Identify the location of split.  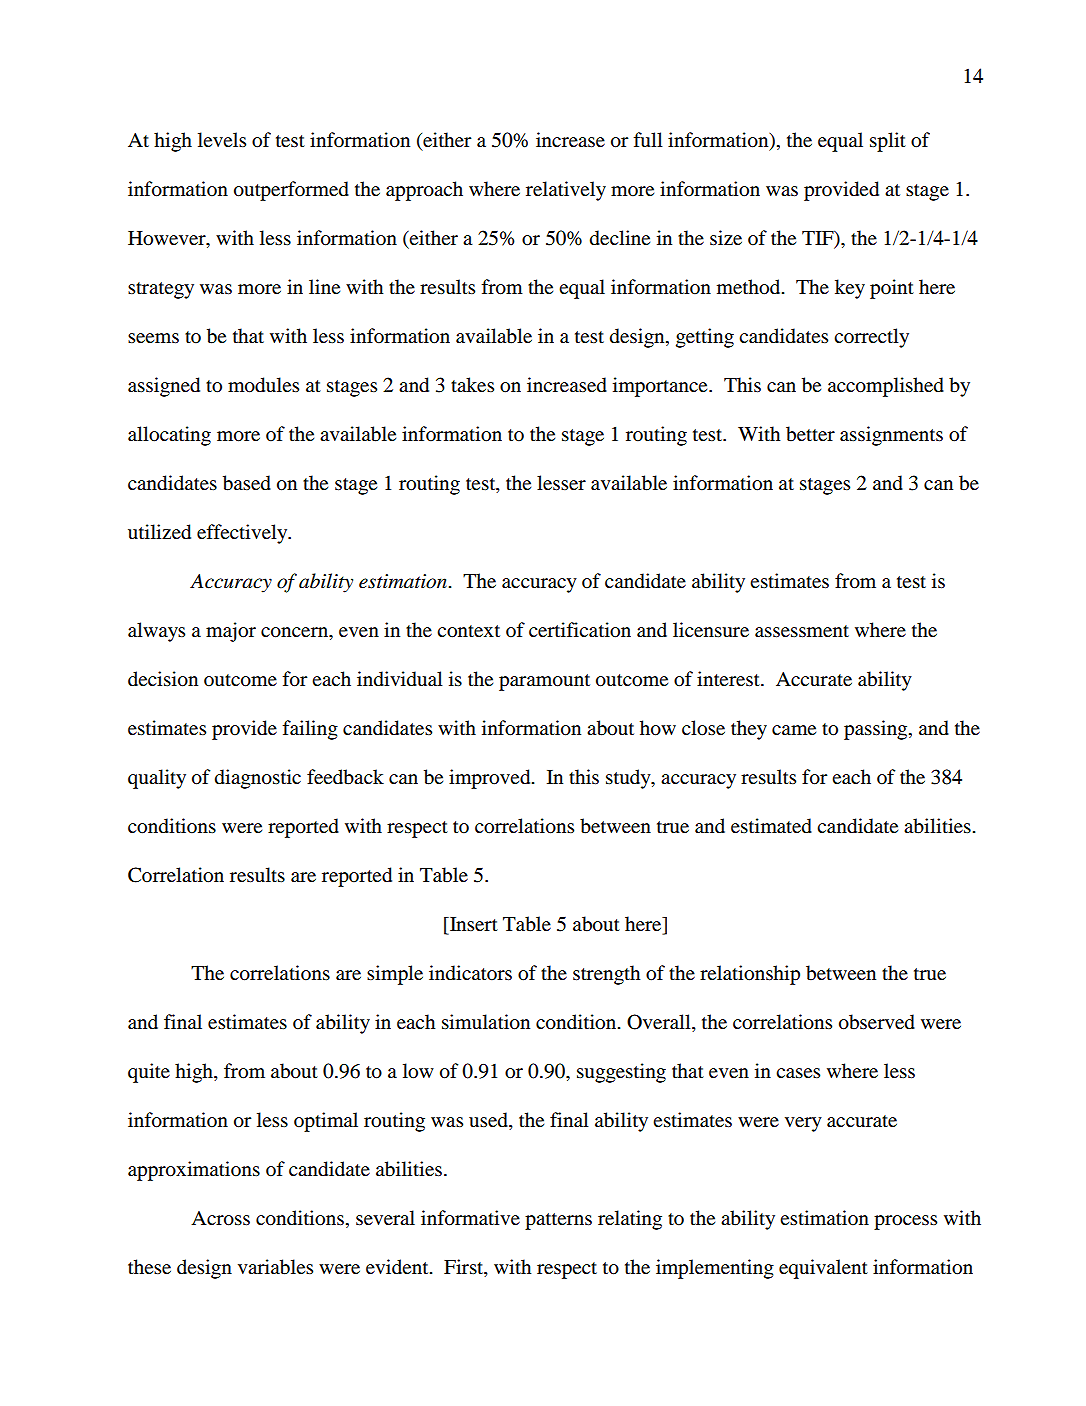
(888, 142).
